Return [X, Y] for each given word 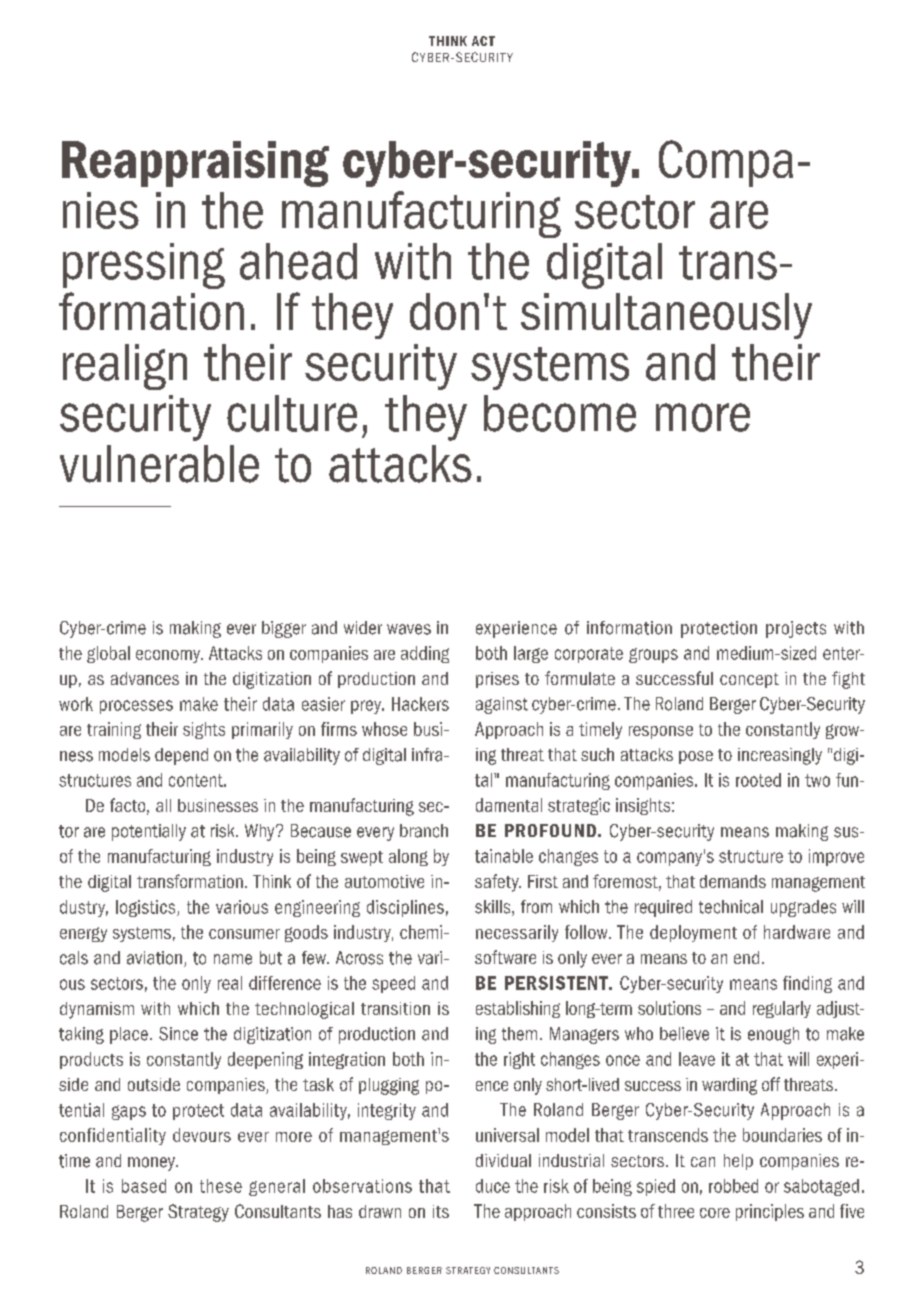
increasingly [780, 756]
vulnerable [159, 464]
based [144, 1186]
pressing [144, 266]
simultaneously [666, 316]
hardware [797, 932]
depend [181, 756]
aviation [154, 958]
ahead [298, 261]
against [502, 705]
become [560, 413]
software [505, 957]
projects [796, 629]
